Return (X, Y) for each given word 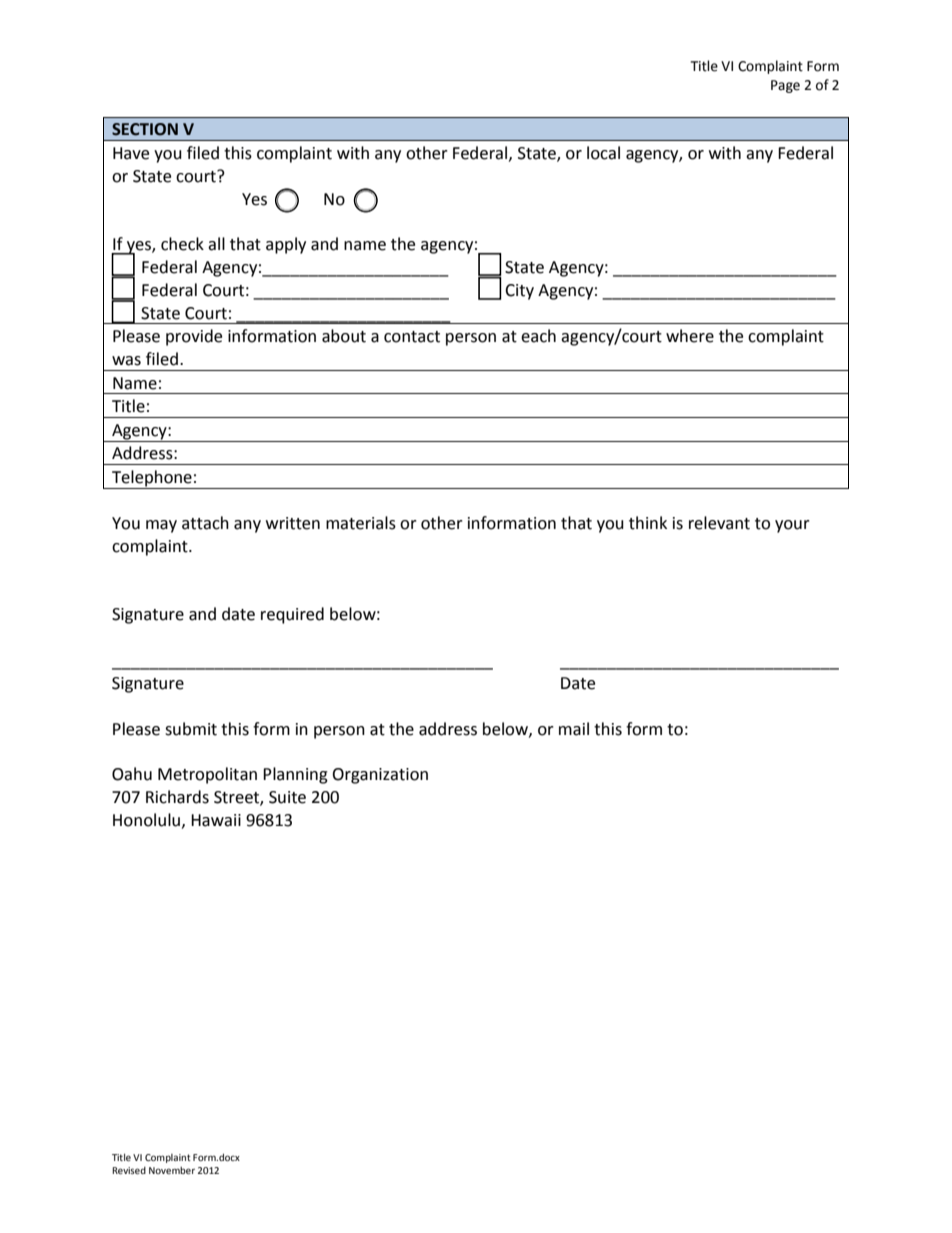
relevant (719, 523)
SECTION (145, 129)
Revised (129, 1170)
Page (785, 86)
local (603, 153)
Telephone (152, 479)
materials (361, 523)
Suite (287, 797)
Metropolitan (207, 775)
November (172, 1170)
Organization (380, 776)
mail (574, 729)
